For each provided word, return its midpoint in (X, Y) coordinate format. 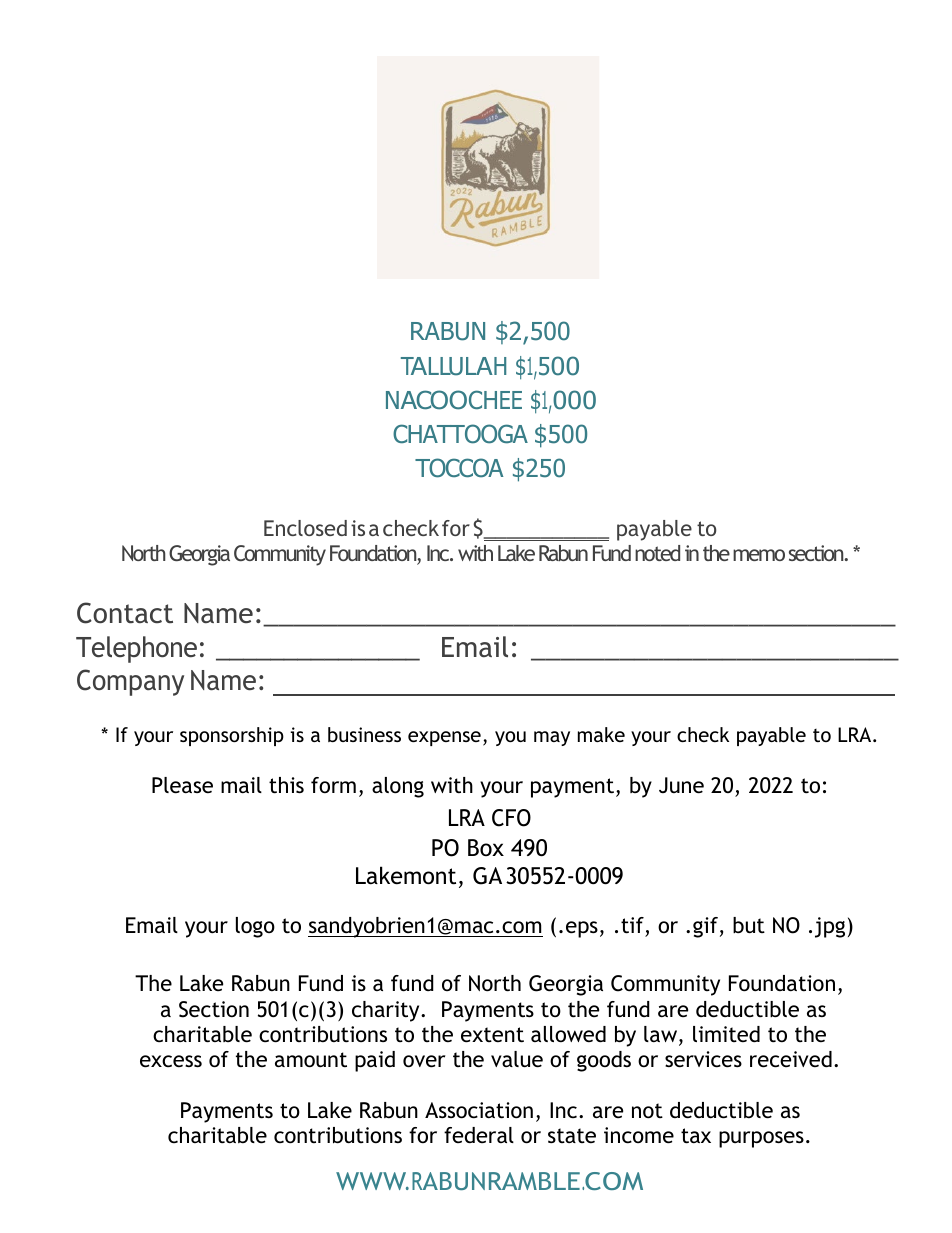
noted (657, 553)
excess (171, 1061)
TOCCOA (459, 468)
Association (479, 1110)
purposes (761, 1139)
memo (759, 555)
